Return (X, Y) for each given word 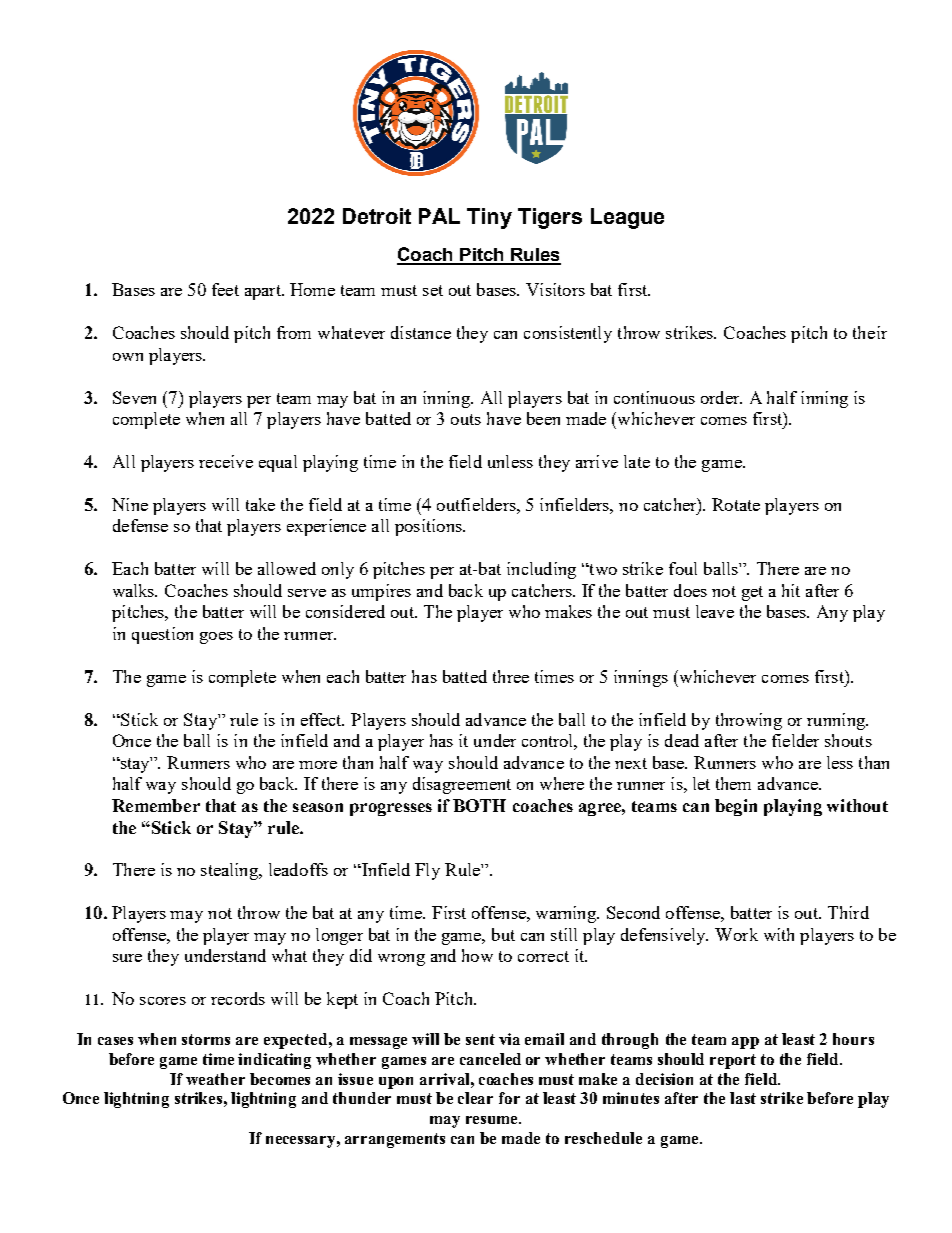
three (511, 676)
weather (215, 1079)
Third (848, 912)
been (543, 418)
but (503, 934)
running (837, 721)
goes (216, 638)
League (627, 218)
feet (225, 289)
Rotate (736, 504)
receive (226, 461)
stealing (231, 871)
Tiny (489, 218)
